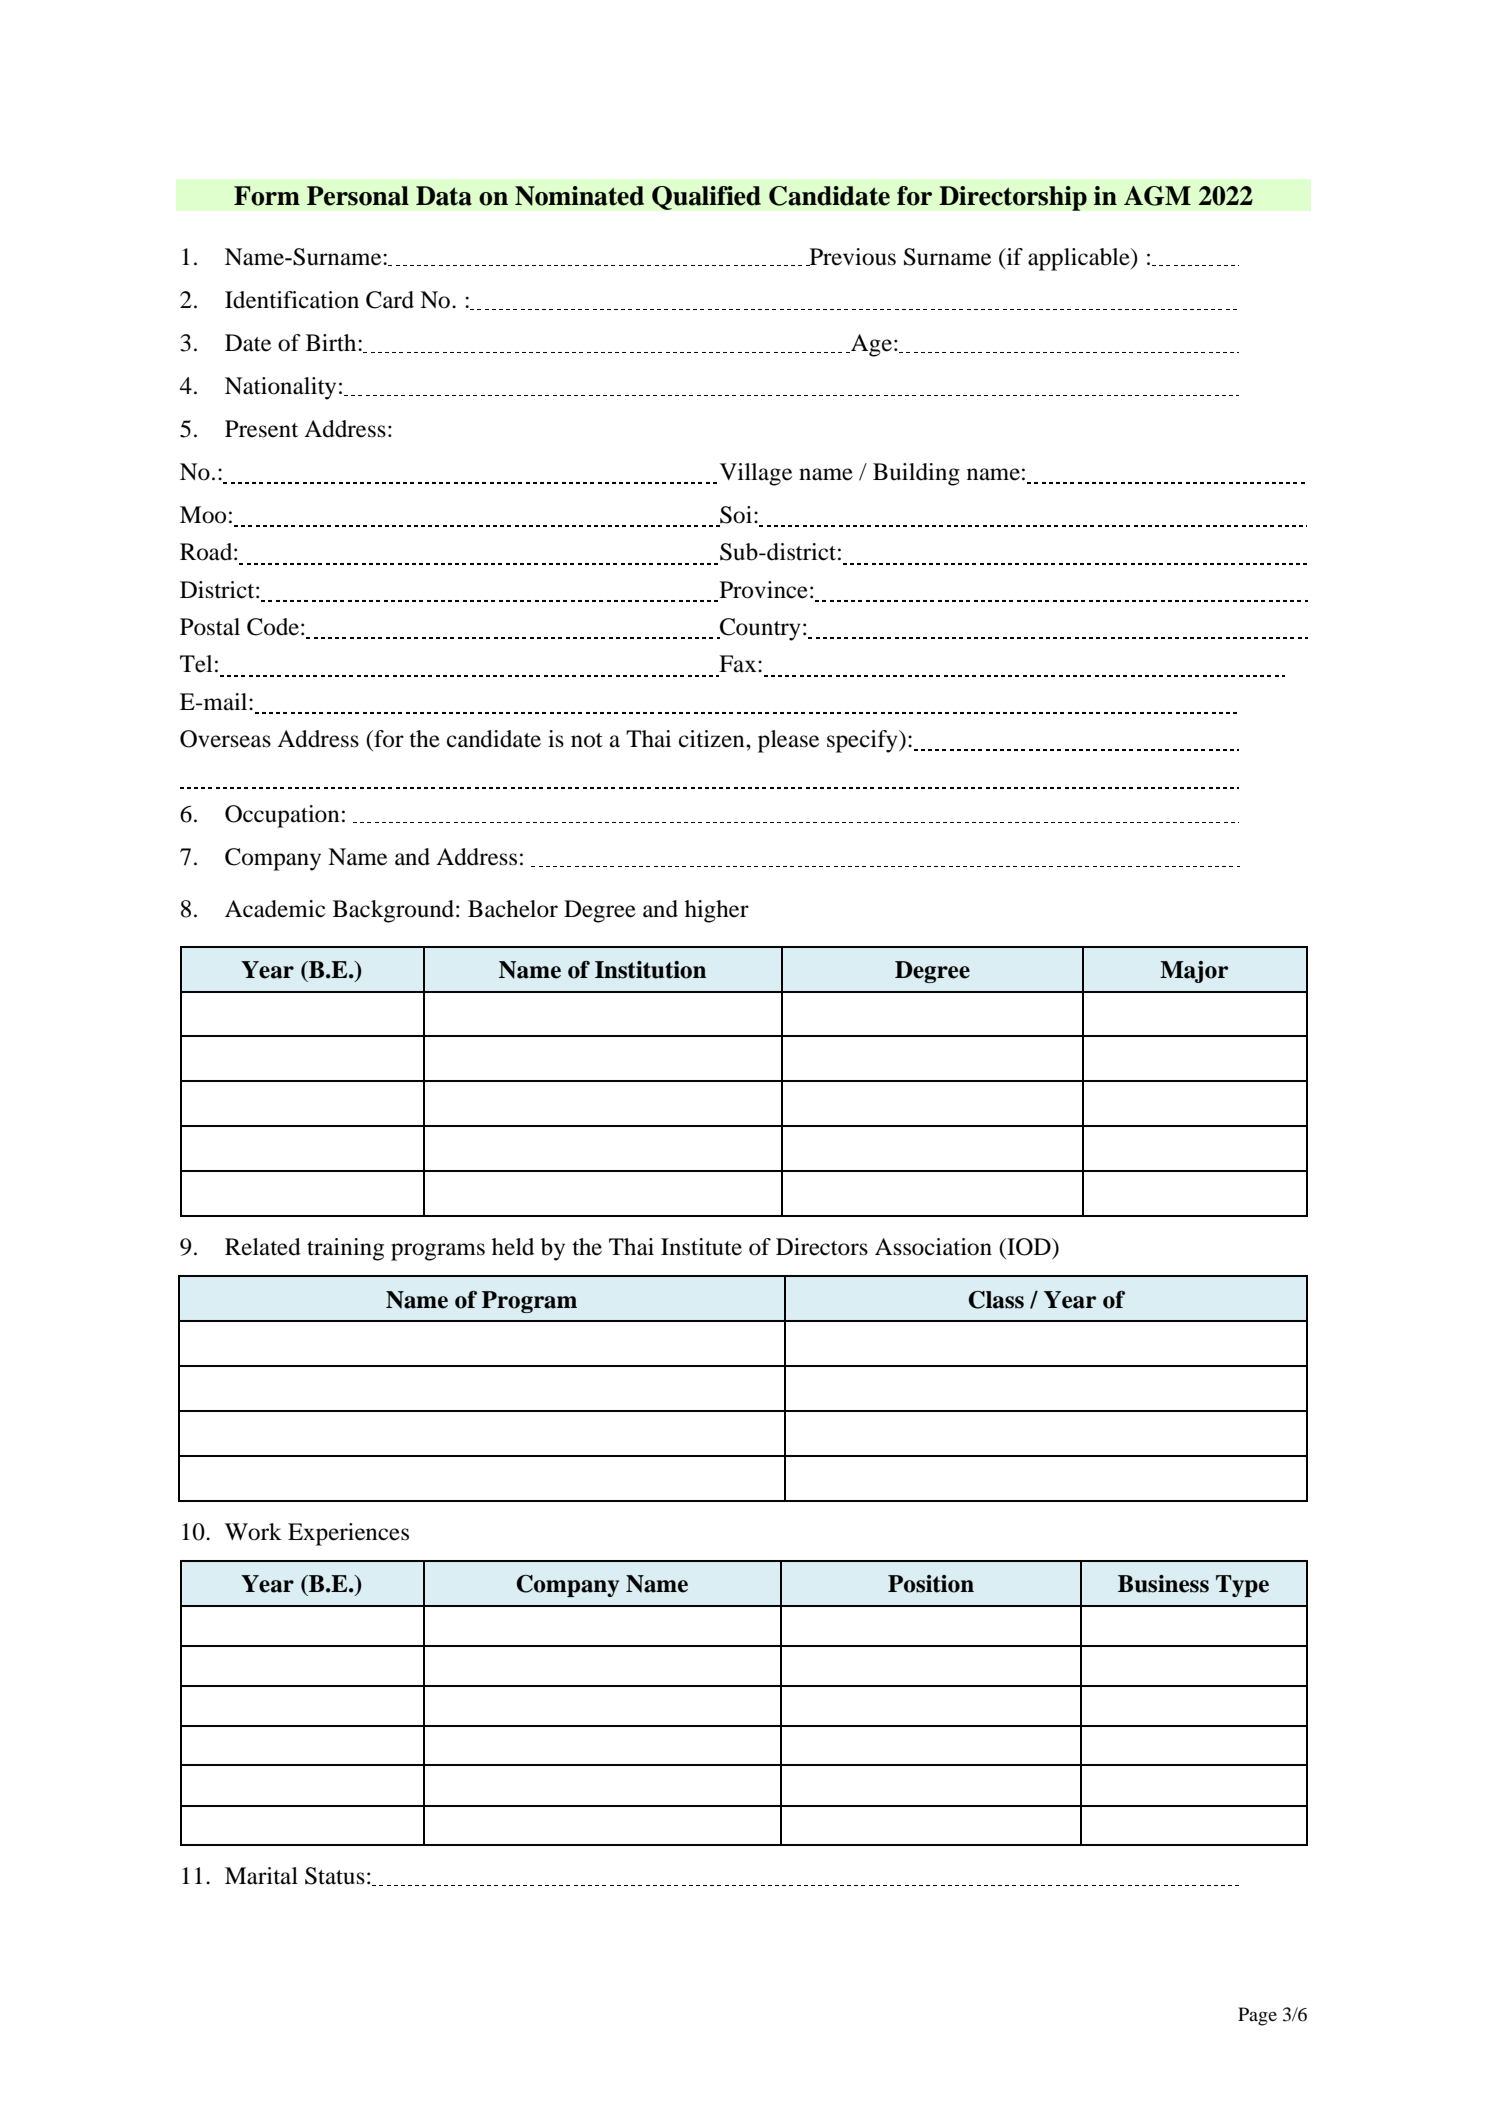 The height and width of the document is (2102, 1487). Describe the element at coordinates (706, 198) in the document. I see `Qualified` at that location.
